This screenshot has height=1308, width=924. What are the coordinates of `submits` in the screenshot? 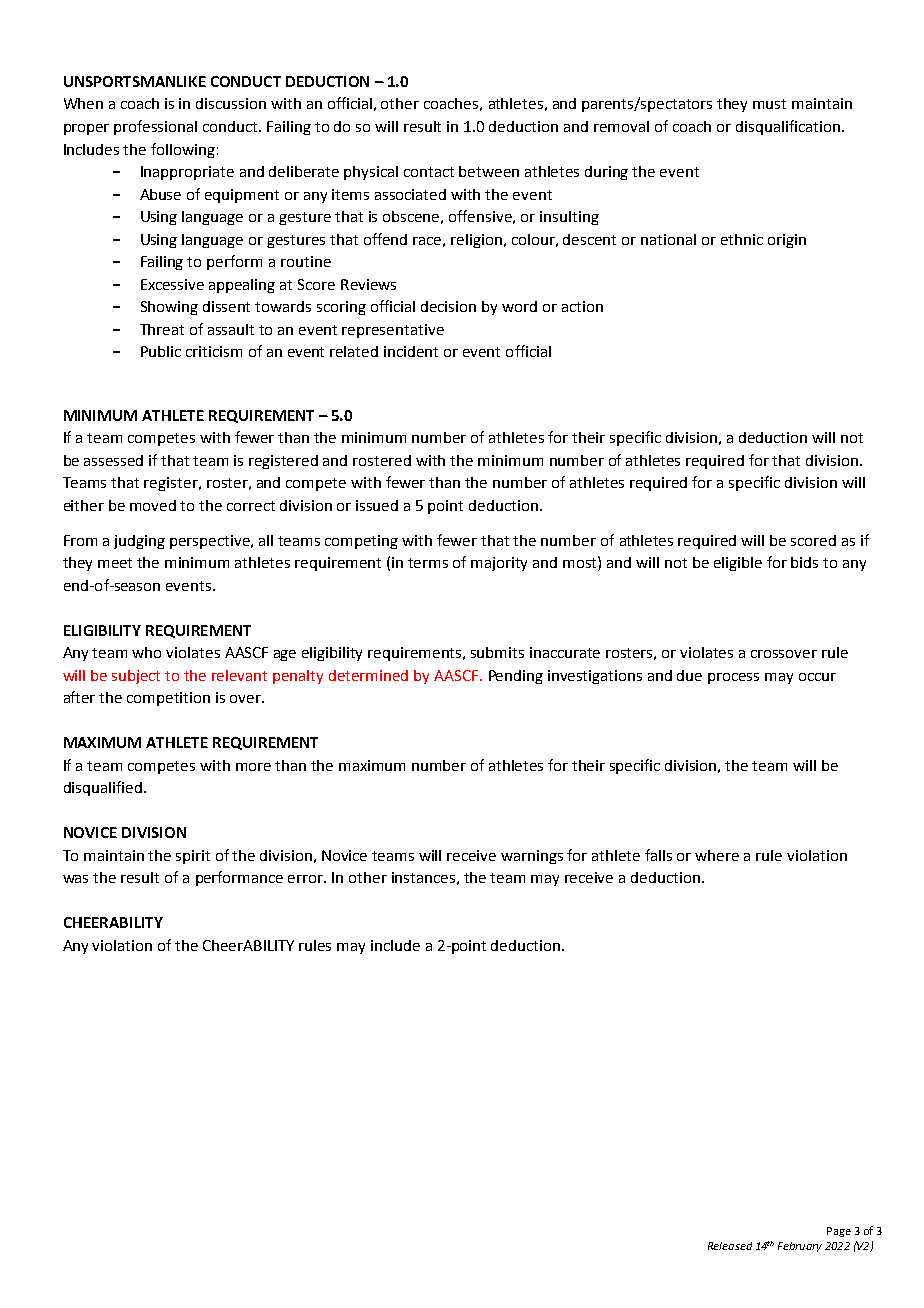 It's located at (497, 652).
